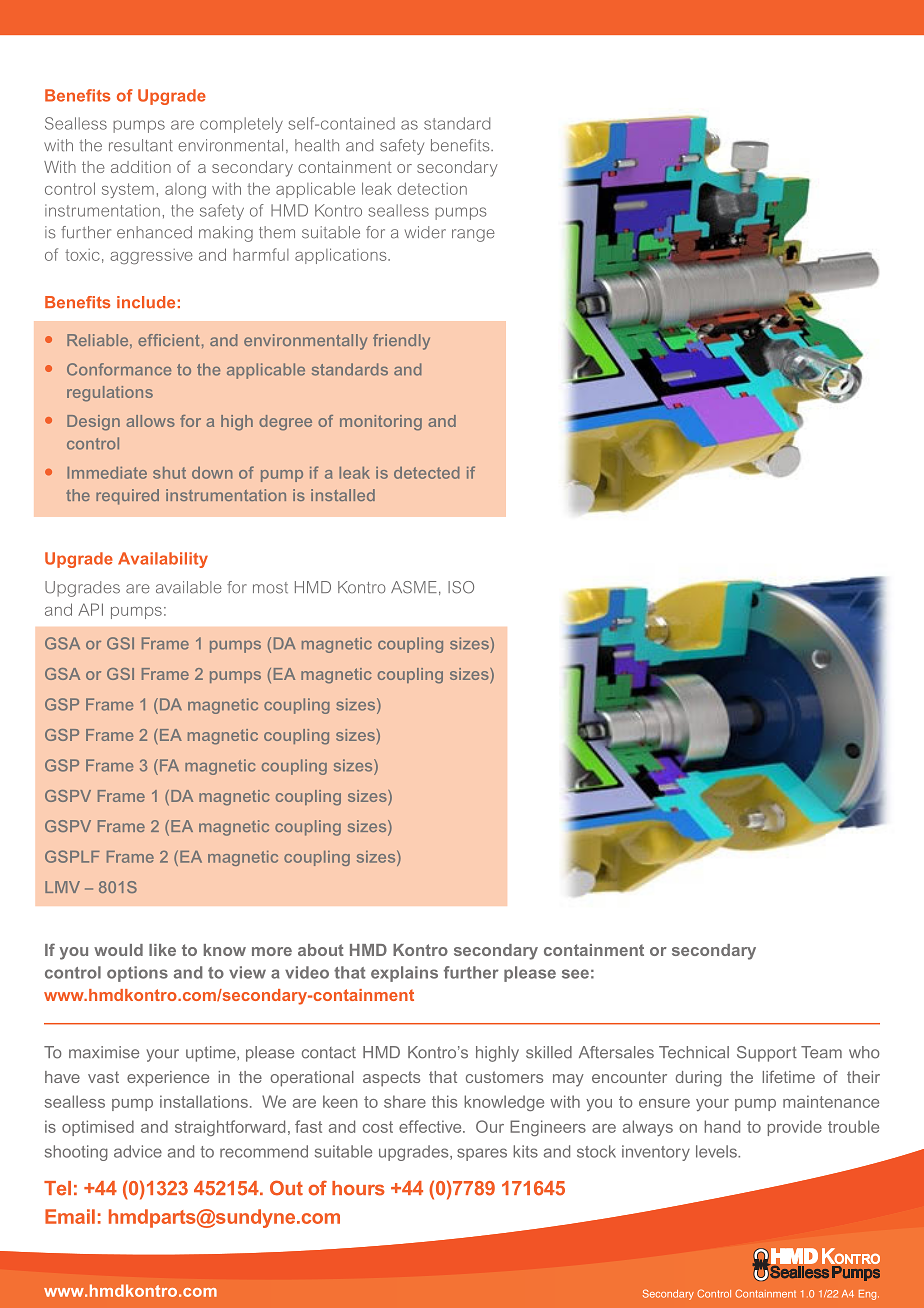 This screenshot has width=924, height=1308. I want to click on advice, so click(138, 1151).
